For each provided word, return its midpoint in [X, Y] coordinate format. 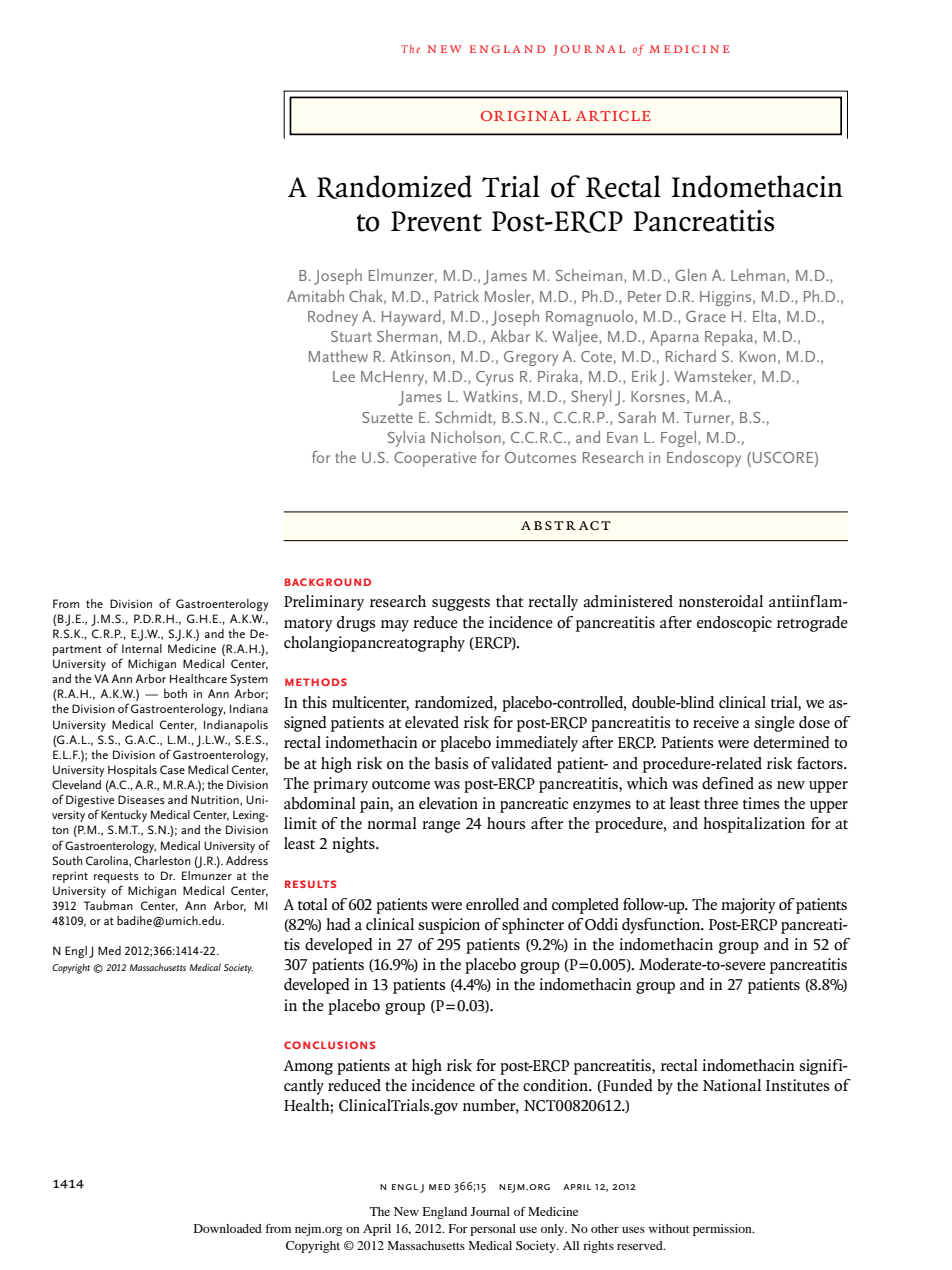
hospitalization [754, 825]
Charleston [162, 860]
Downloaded [228, 1228]
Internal [142, 648]
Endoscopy [704, 459]
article [613, 116]
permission [723, 1230]
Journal [490, 1211]
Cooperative [435, 459]
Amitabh [315, 296]
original [526, 116]
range [441, 827]
